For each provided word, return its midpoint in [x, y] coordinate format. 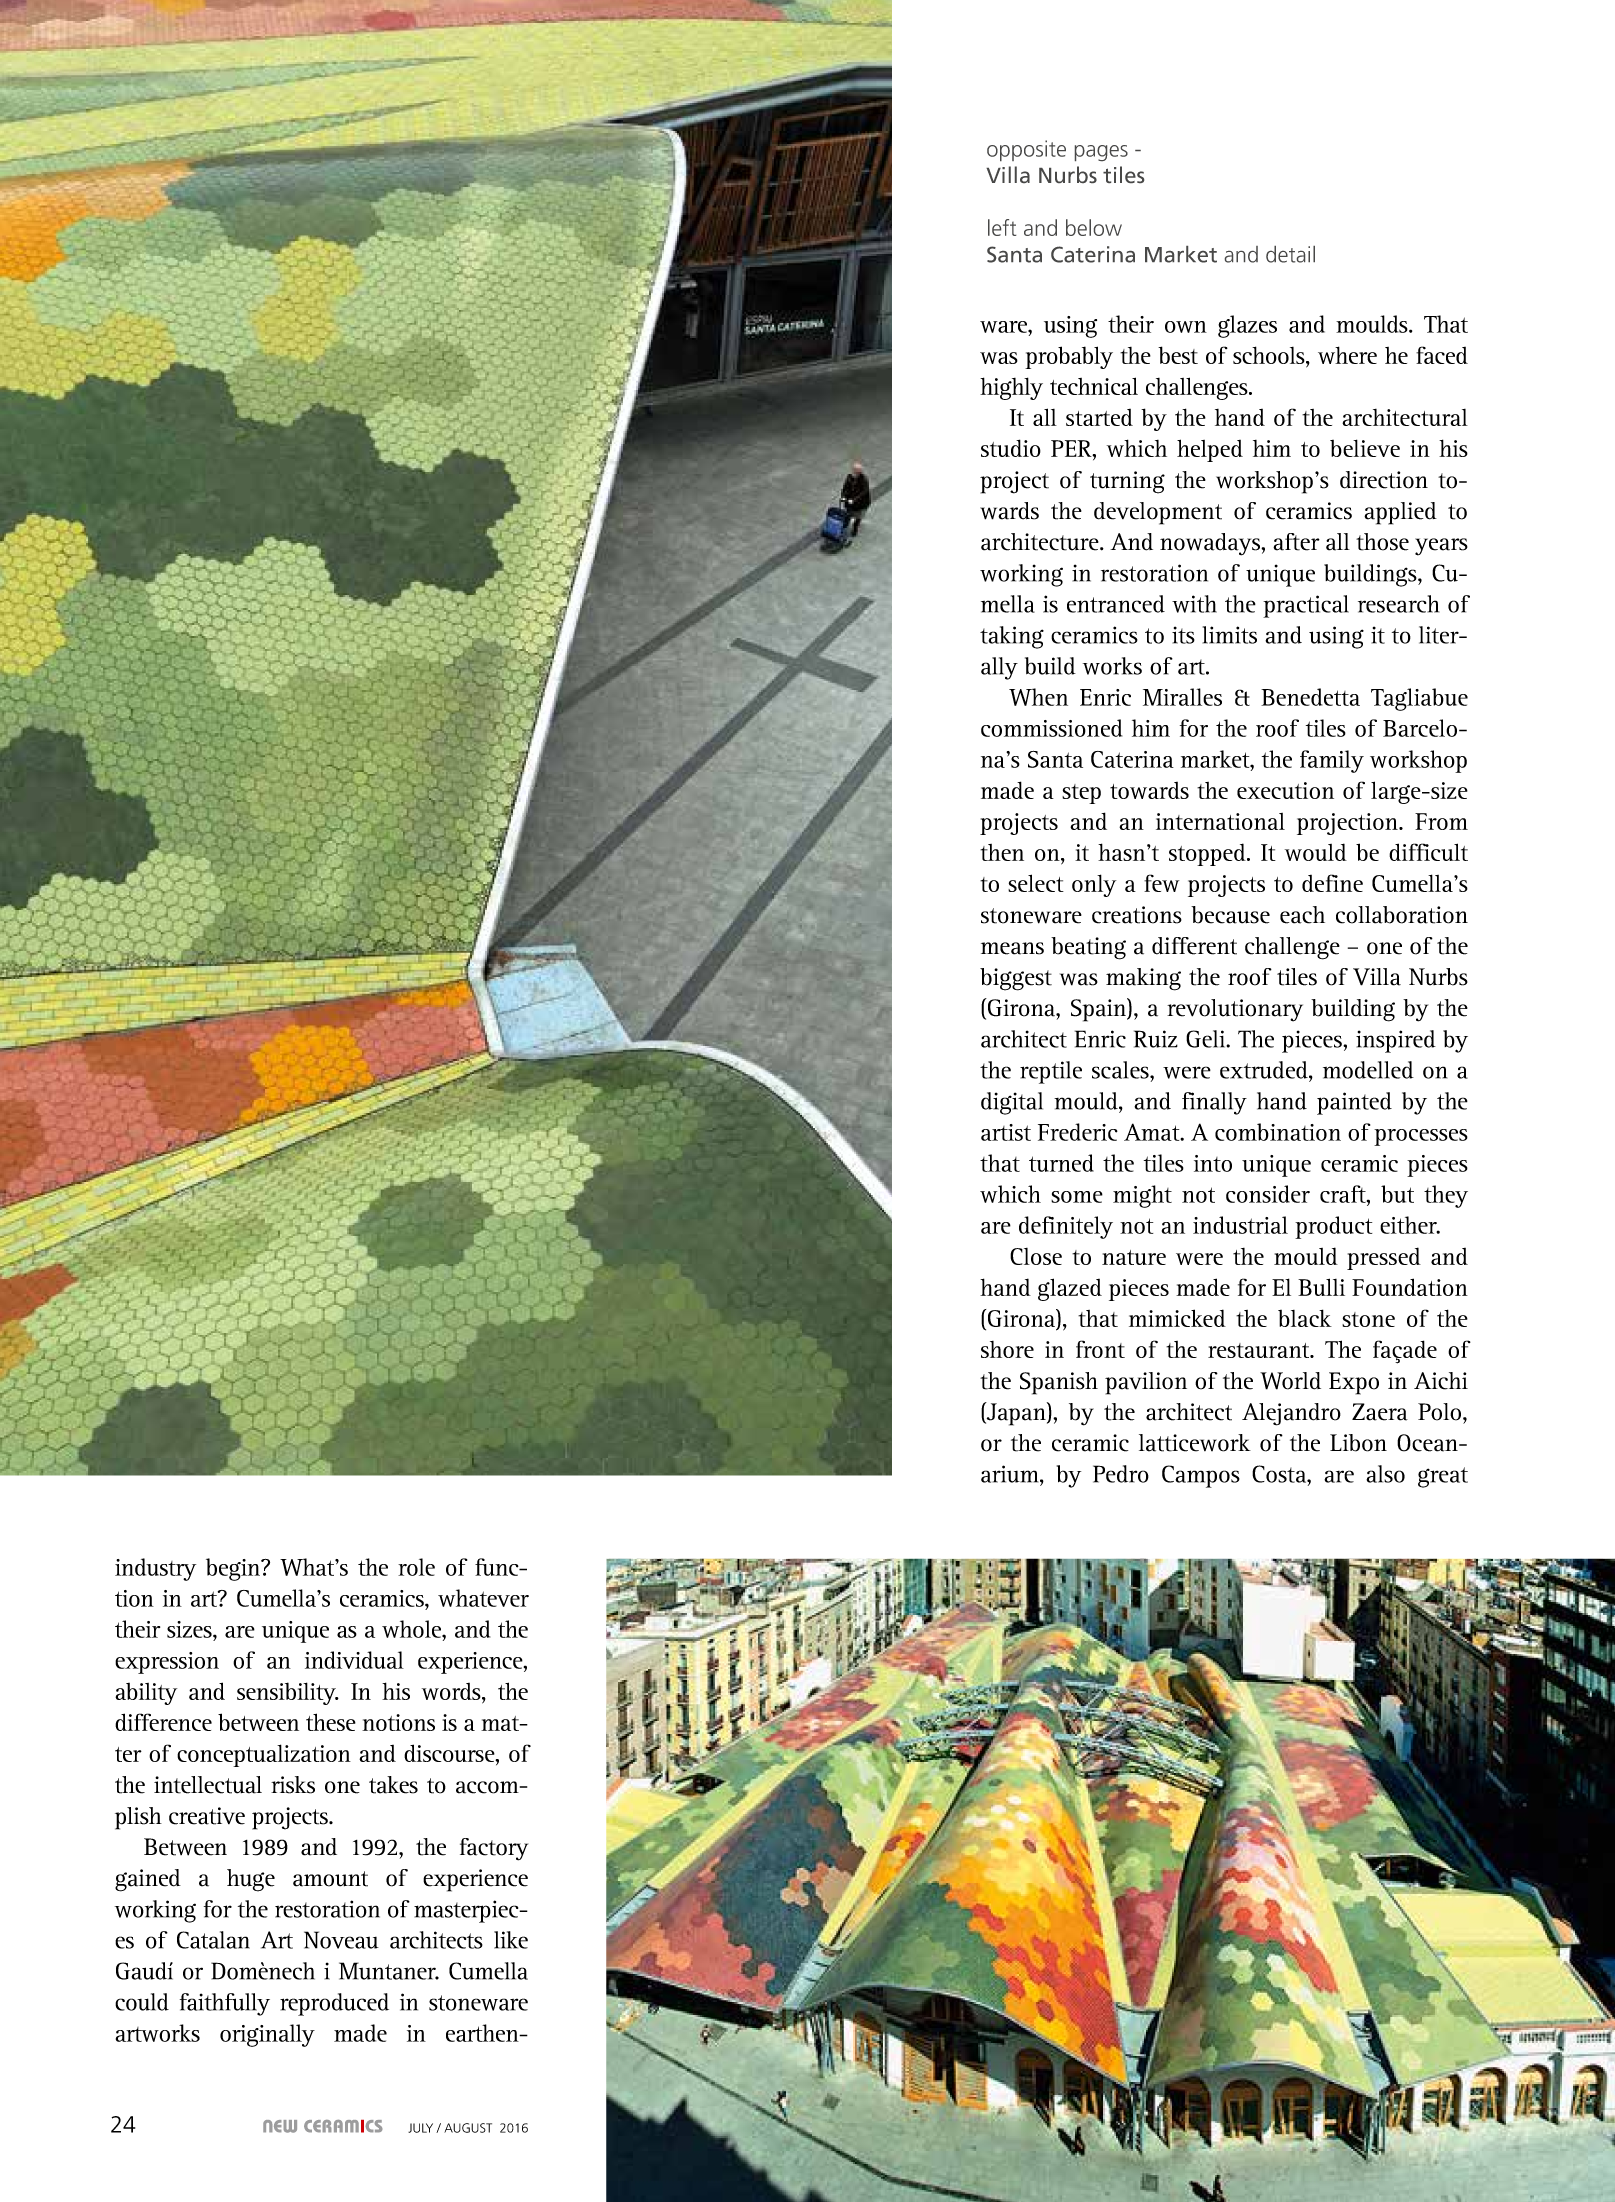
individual [354, 1660]
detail [1290, 254]
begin [234, 1569]
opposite [1026, 150]
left [1002, 227]
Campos [1201, 1476]
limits [1230, 635]
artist [1006, 1132]
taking [1012, 637]
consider [1268, 1194]
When [1038, 697]
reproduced [334, 2004]
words [452, 1691]
